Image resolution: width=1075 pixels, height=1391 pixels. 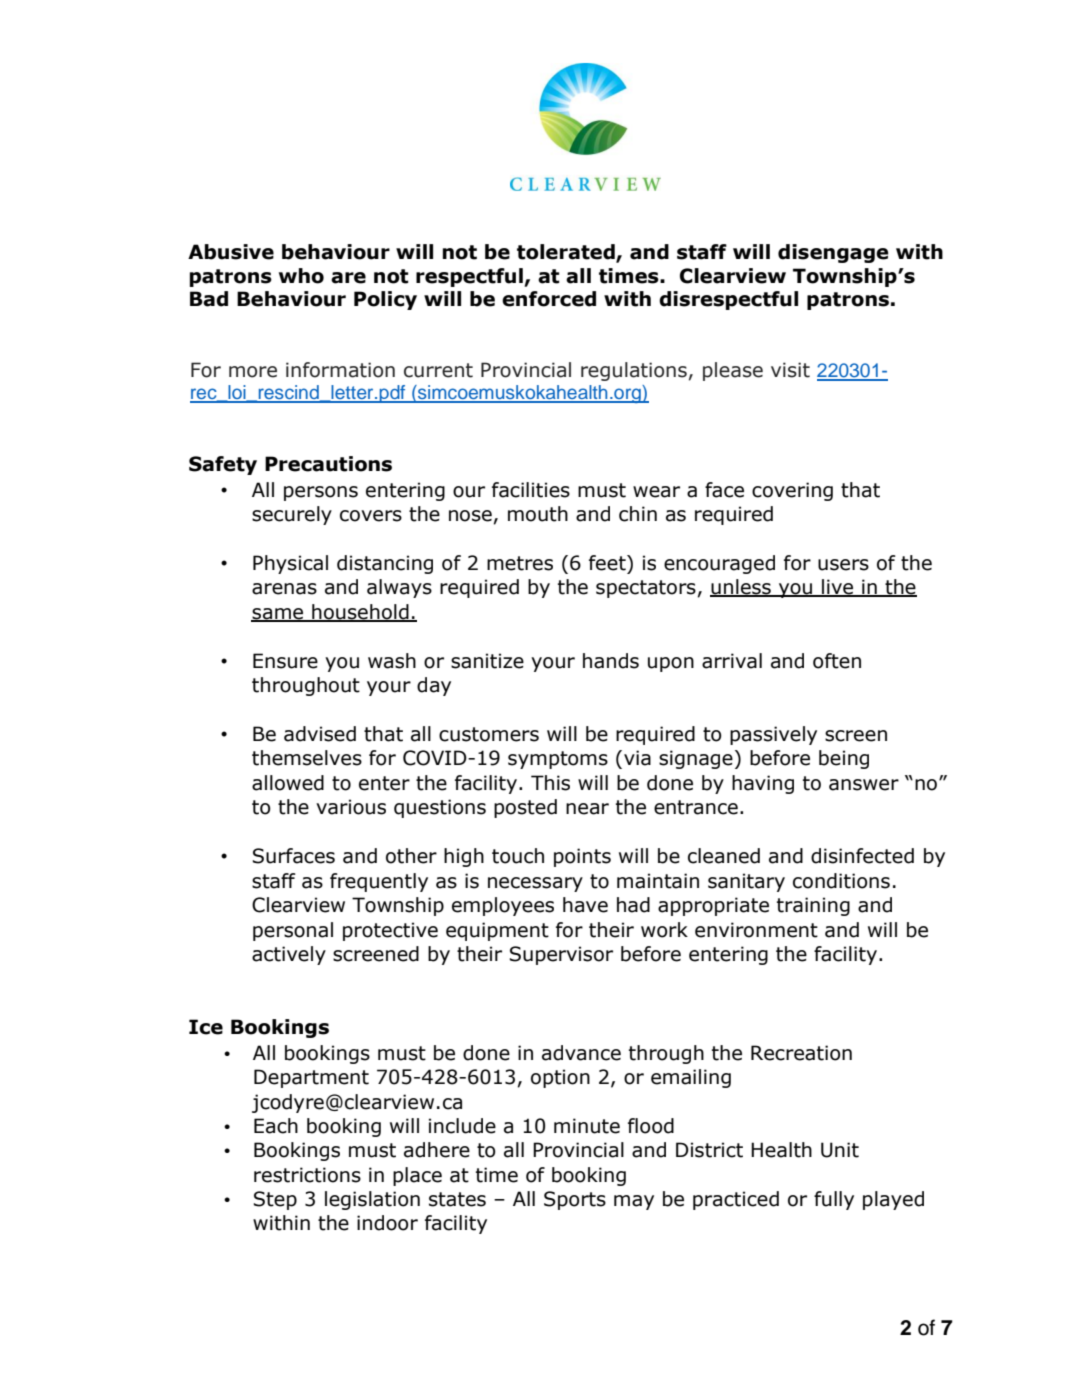 I want to click on disengage, so click(x=833, y=253).
